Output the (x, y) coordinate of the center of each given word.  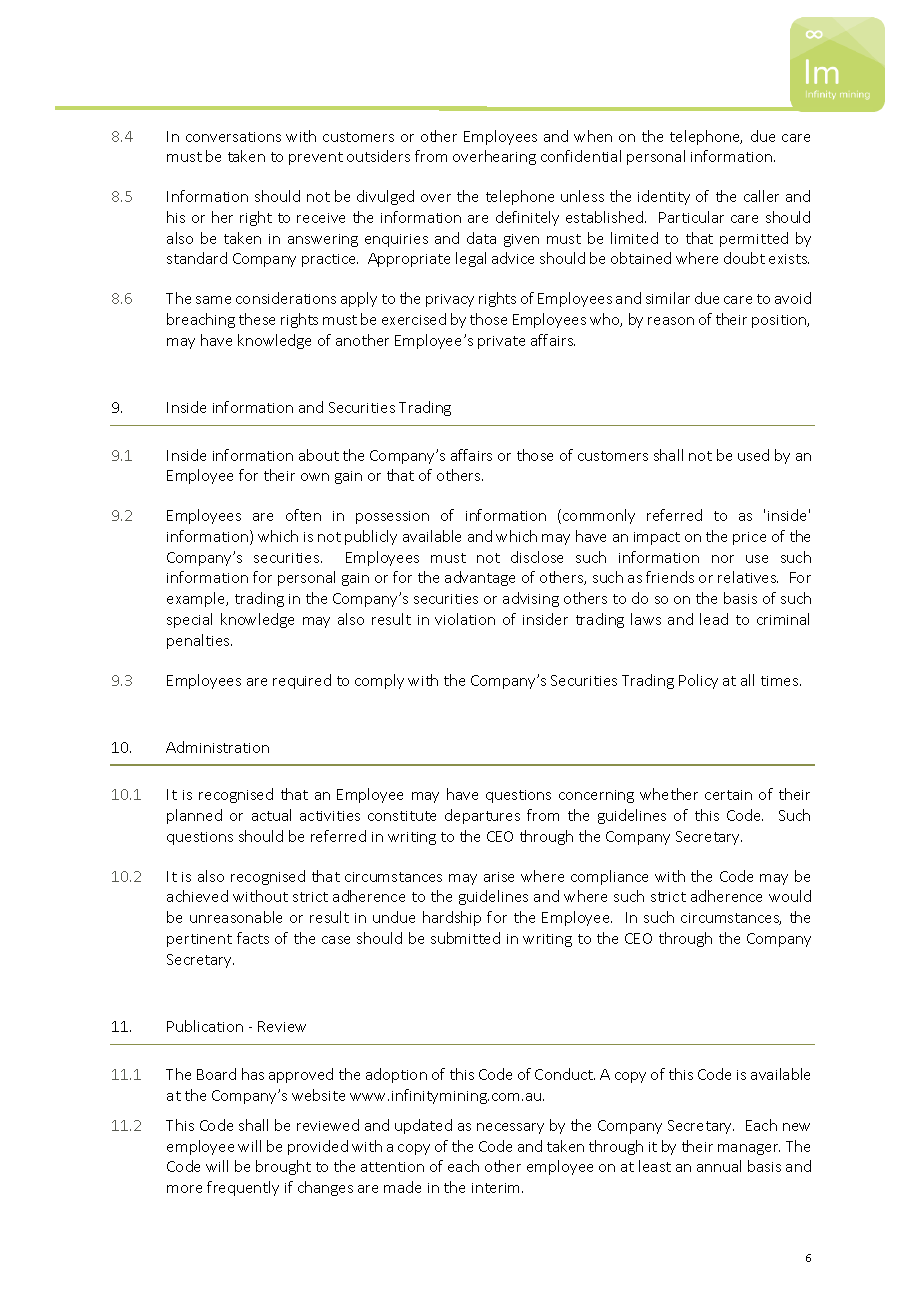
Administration (217, 747)
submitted (465, 938)
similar (668, 298)
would (790, 896)
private (501, 342)
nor (723, 559)
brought (283, 1167)
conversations (233, 137)
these (257, 319)
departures (482, 816)
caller (761, 196)
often (303, 515)
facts (253, 938)
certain (728, 795)
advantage (480, 578)
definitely (527, 218)
